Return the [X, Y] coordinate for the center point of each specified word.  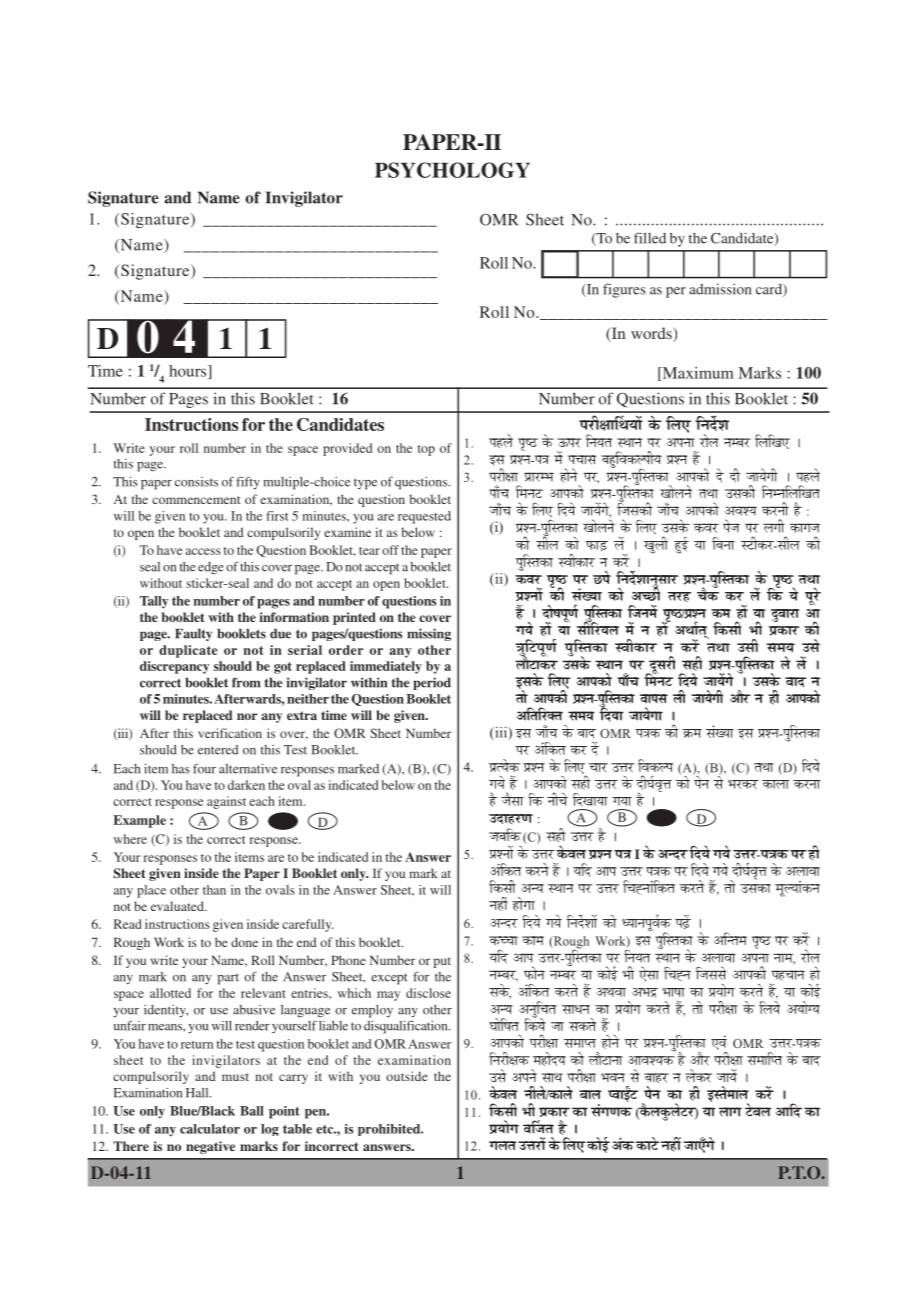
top [426, 450]
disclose [428, 993]
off [390, 550]
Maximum [697, 374]
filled [650, 238]
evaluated [178, 906]
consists [196, 482]
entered [218, 750]
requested [424, 517]
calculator [210, 1129]
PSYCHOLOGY [452, 170]
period [432, 683]
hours [189, 372]
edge [211, 568]
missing [429, 634]
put [442, 962]
